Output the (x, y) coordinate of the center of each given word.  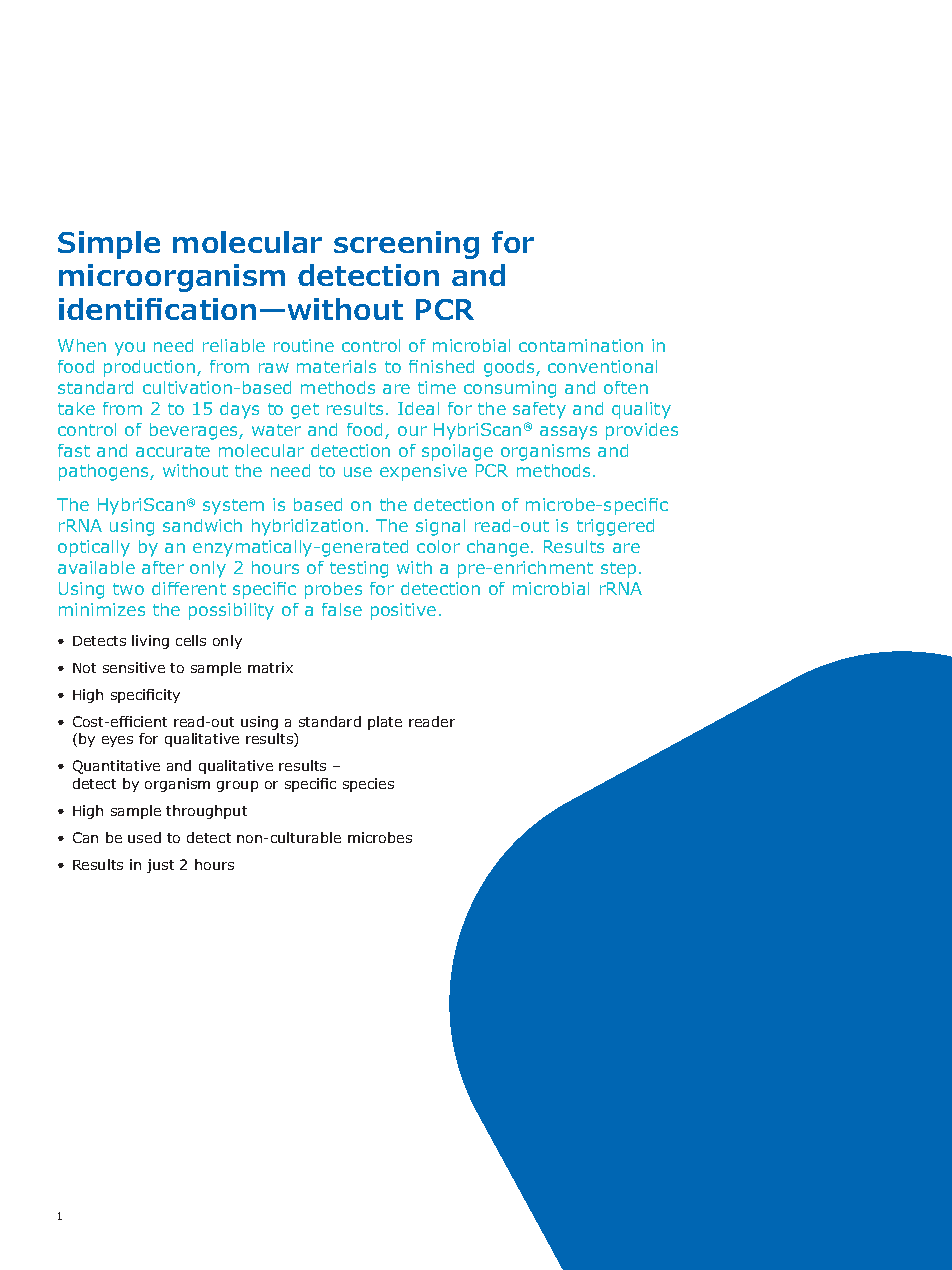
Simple (109, 245)
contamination (581, 345)
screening (406, 245)
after (163, 567)
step (618, 570)
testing (359, 569)
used (144, 837)
